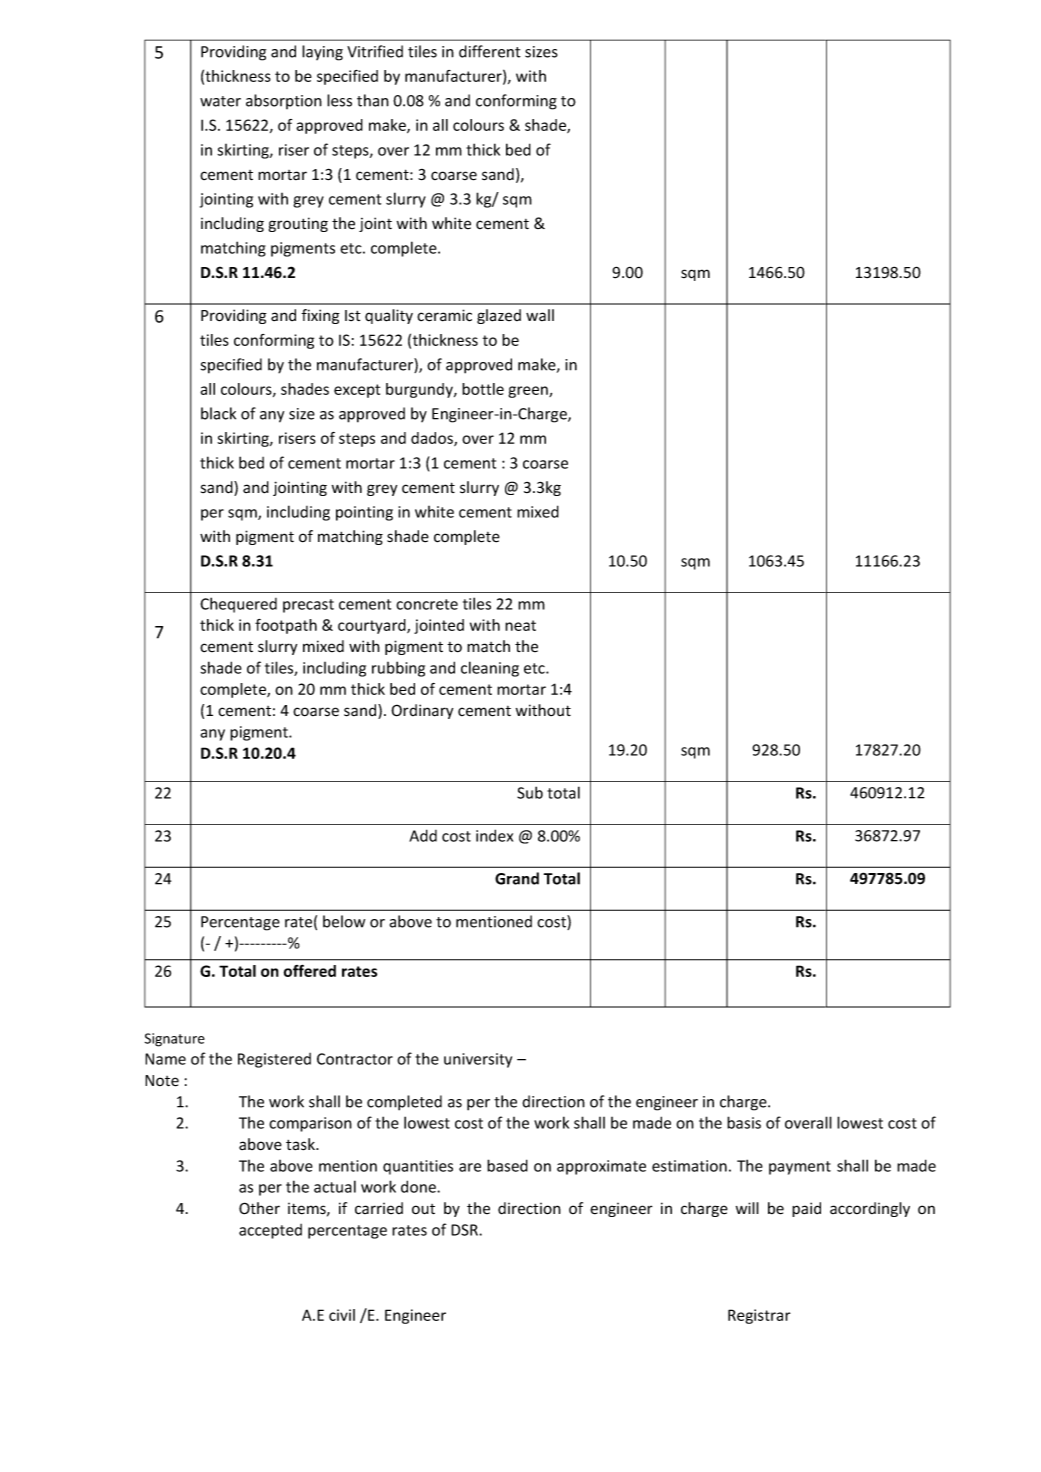  What do you see at coordinates (540, 315) in the screenshot?
I see `wall` at bounding box center [540, 315].
